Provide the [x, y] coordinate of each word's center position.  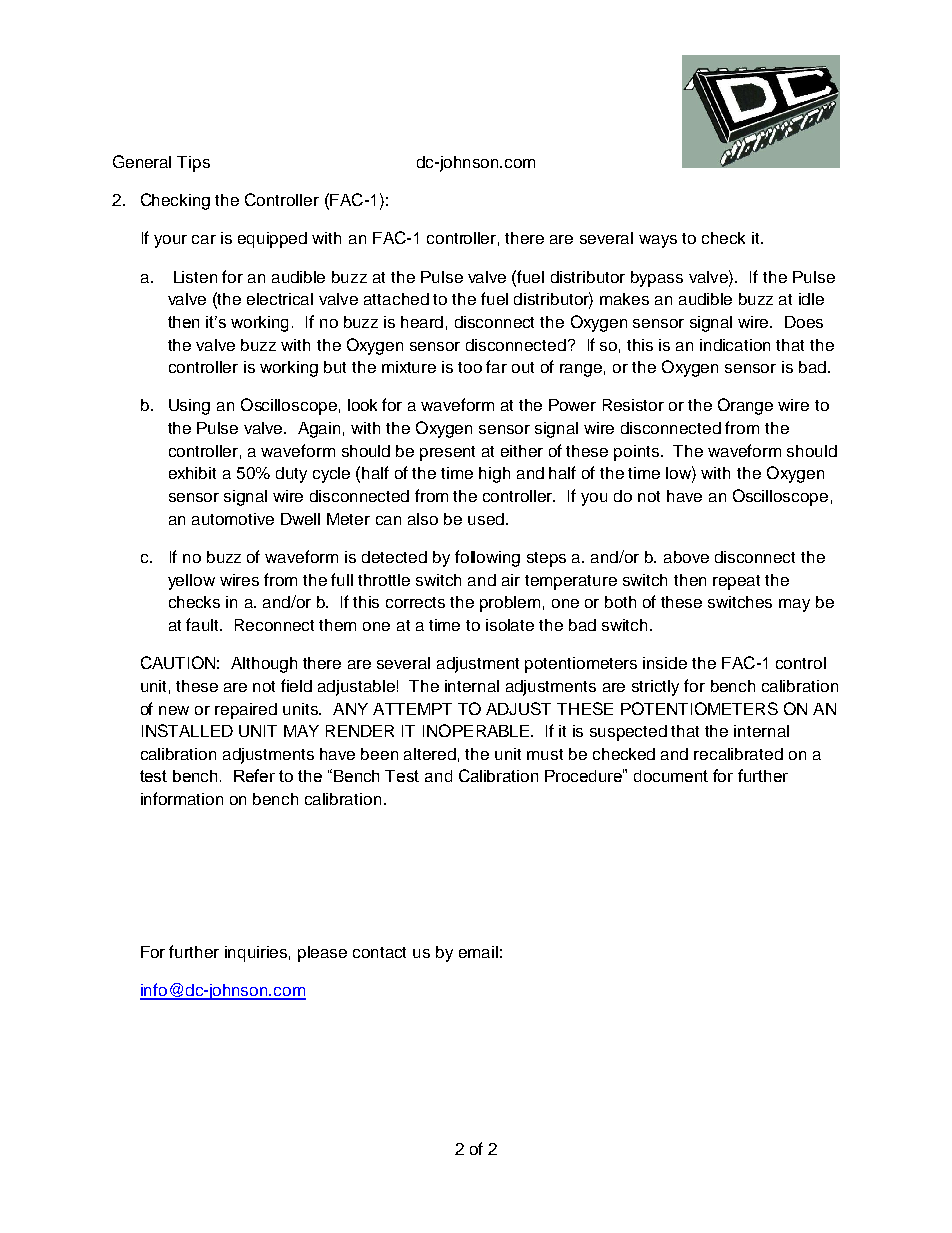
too [470, 367]
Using [189, 407]
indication [735, 345]
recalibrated [738, 754]
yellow [191, 582]
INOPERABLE [477, 730]
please [322, 954]
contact [379, 952]
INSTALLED [187, 730]
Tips [193, 164]
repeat [736, 582]
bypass [657, 279]
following [487, 558]
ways [658, 241]
